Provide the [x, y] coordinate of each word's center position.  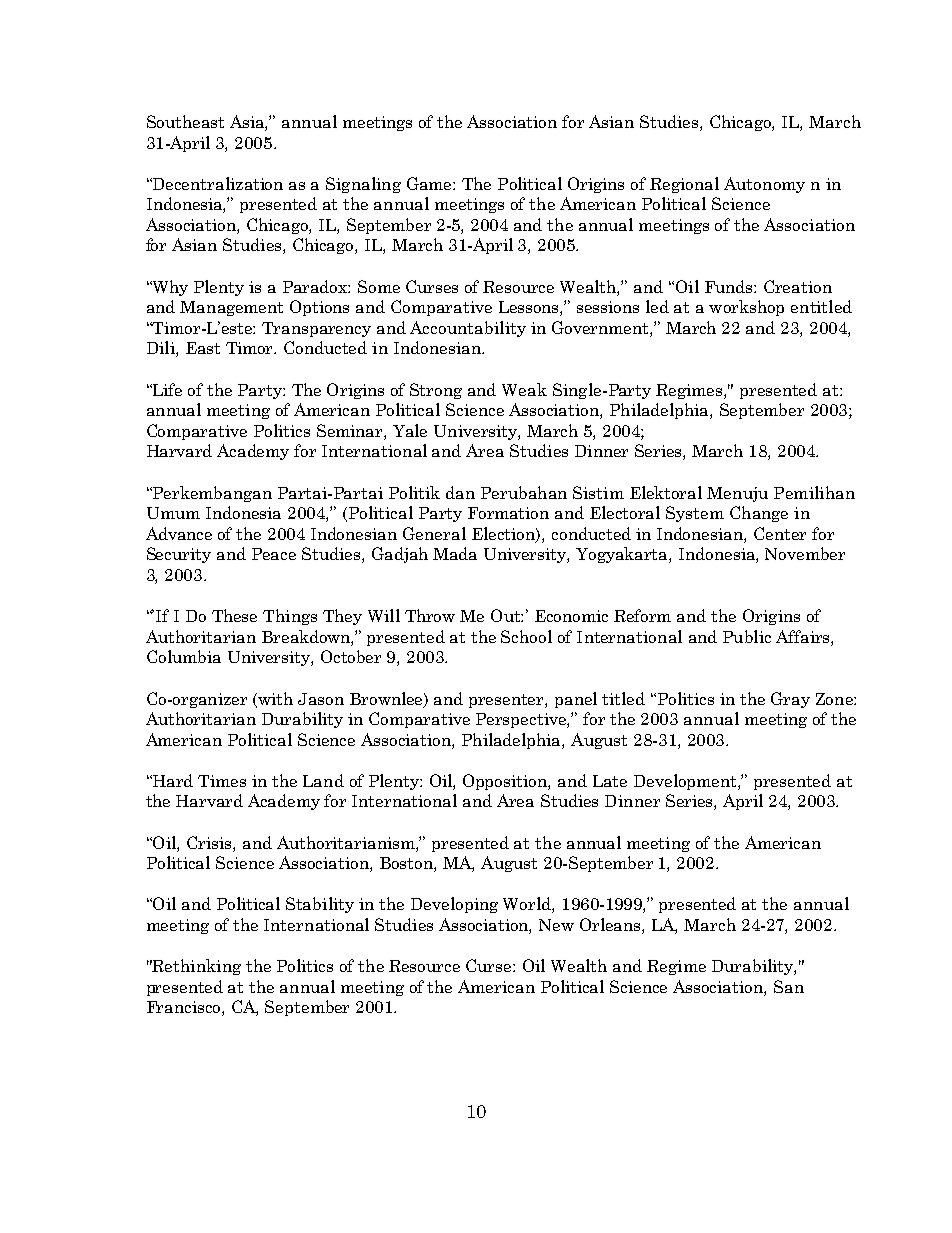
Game [430, 183]
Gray [790, 700]
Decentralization [216, 183]
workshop [746, 308]
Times [222, 781]
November [805, 553]
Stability [320, 905]
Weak [524, 389]
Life [166, 389]
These [234, 615]
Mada [455, 553]
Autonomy [764, 185]
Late [610, 781]
